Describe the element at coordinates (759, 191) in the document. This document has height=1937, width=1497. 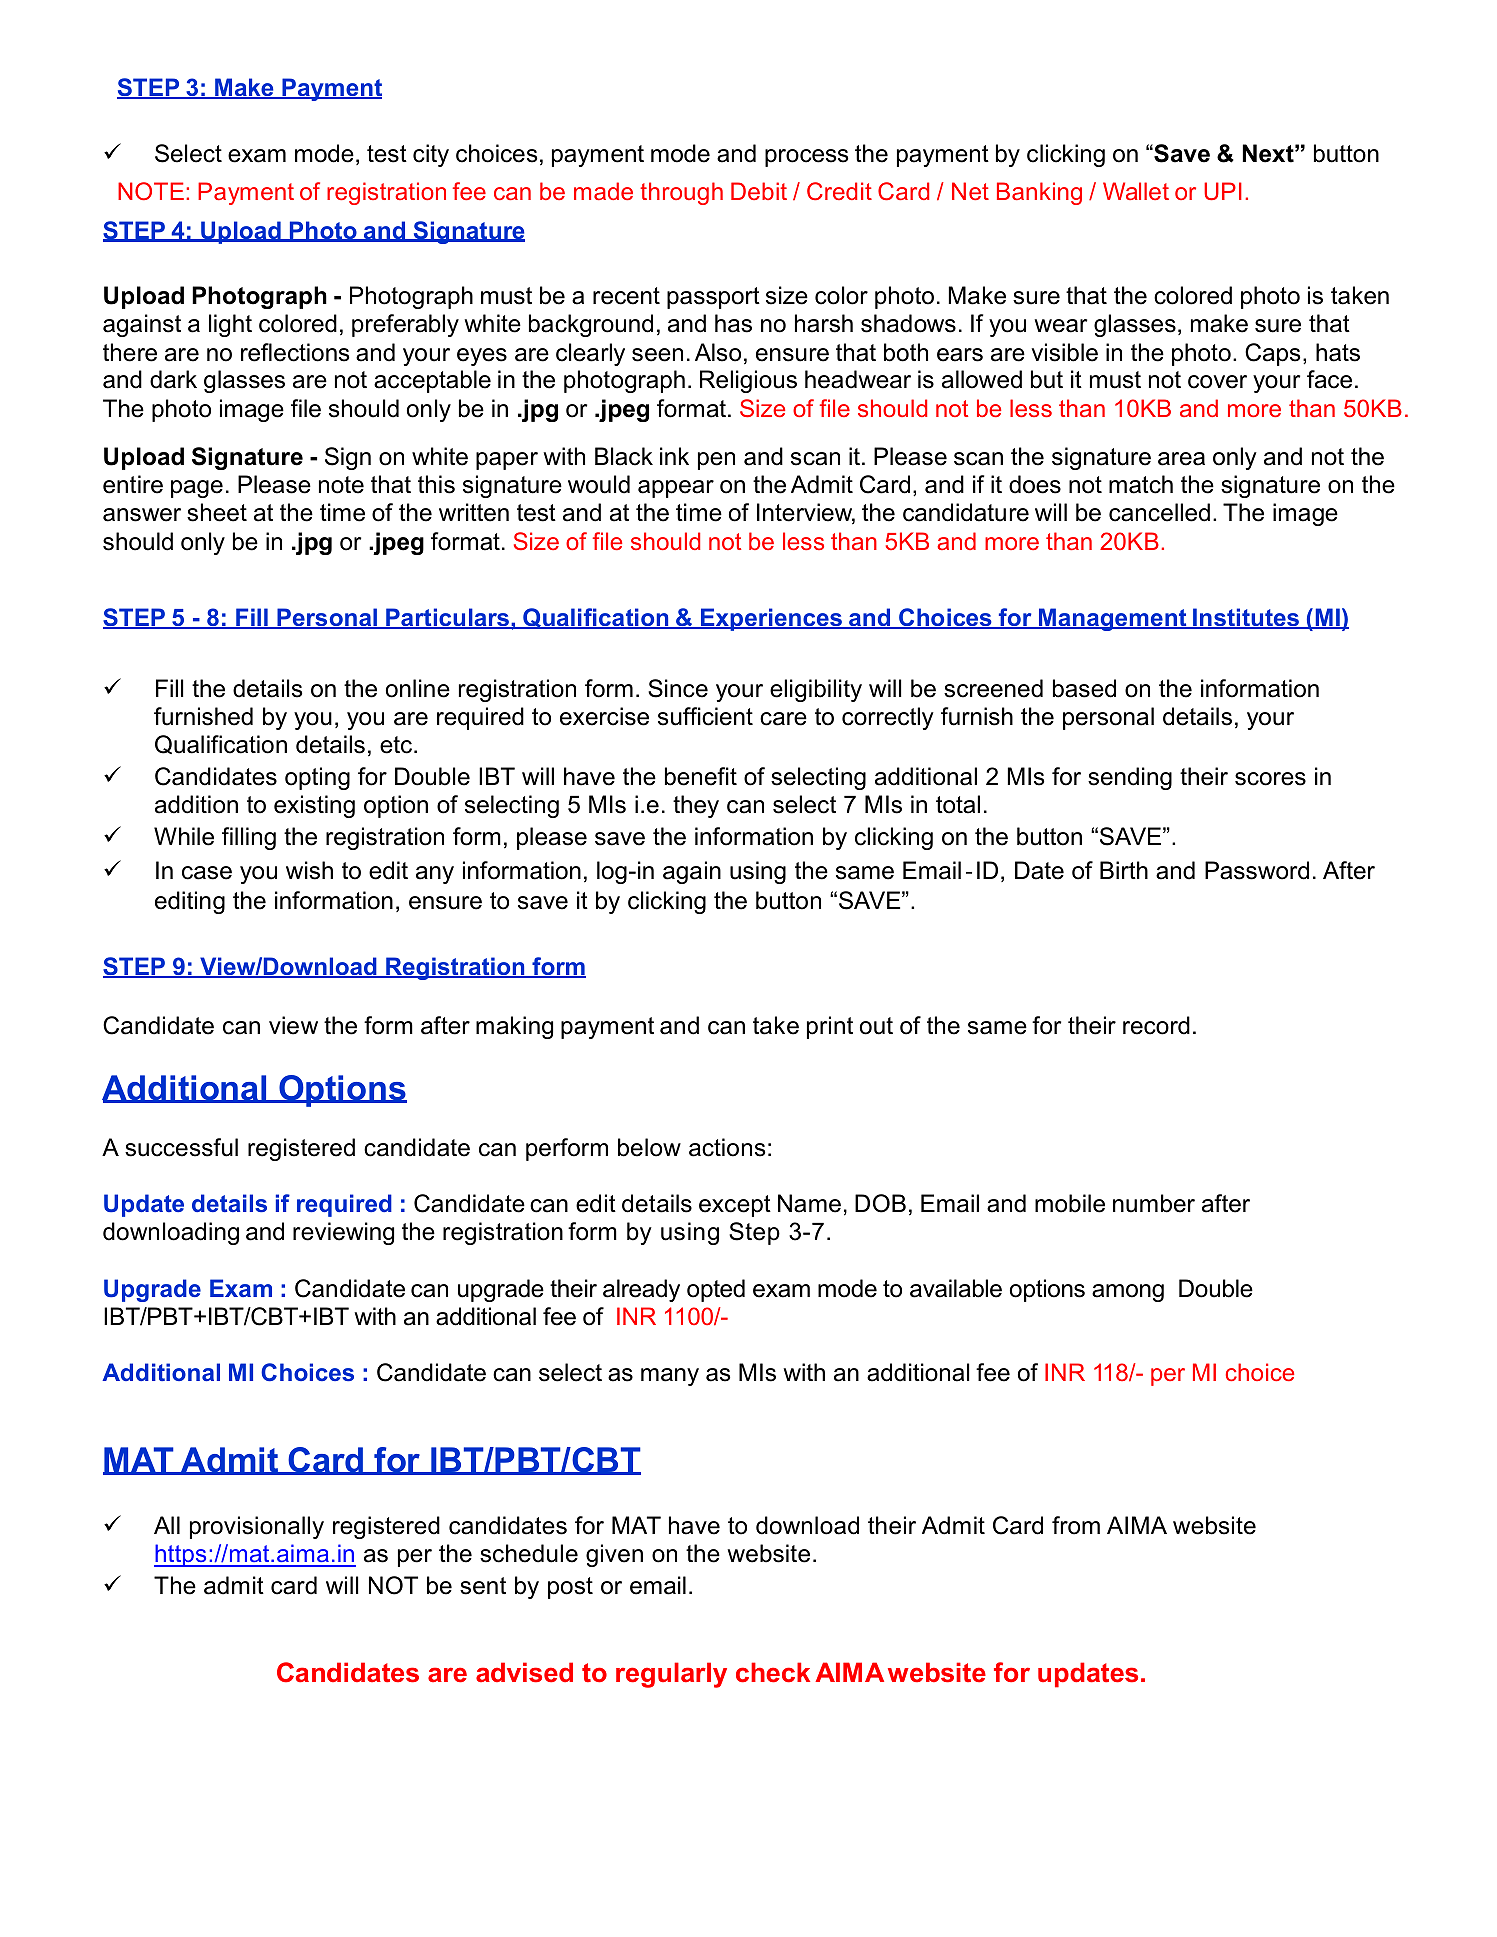
I see `Debit` at that location.
